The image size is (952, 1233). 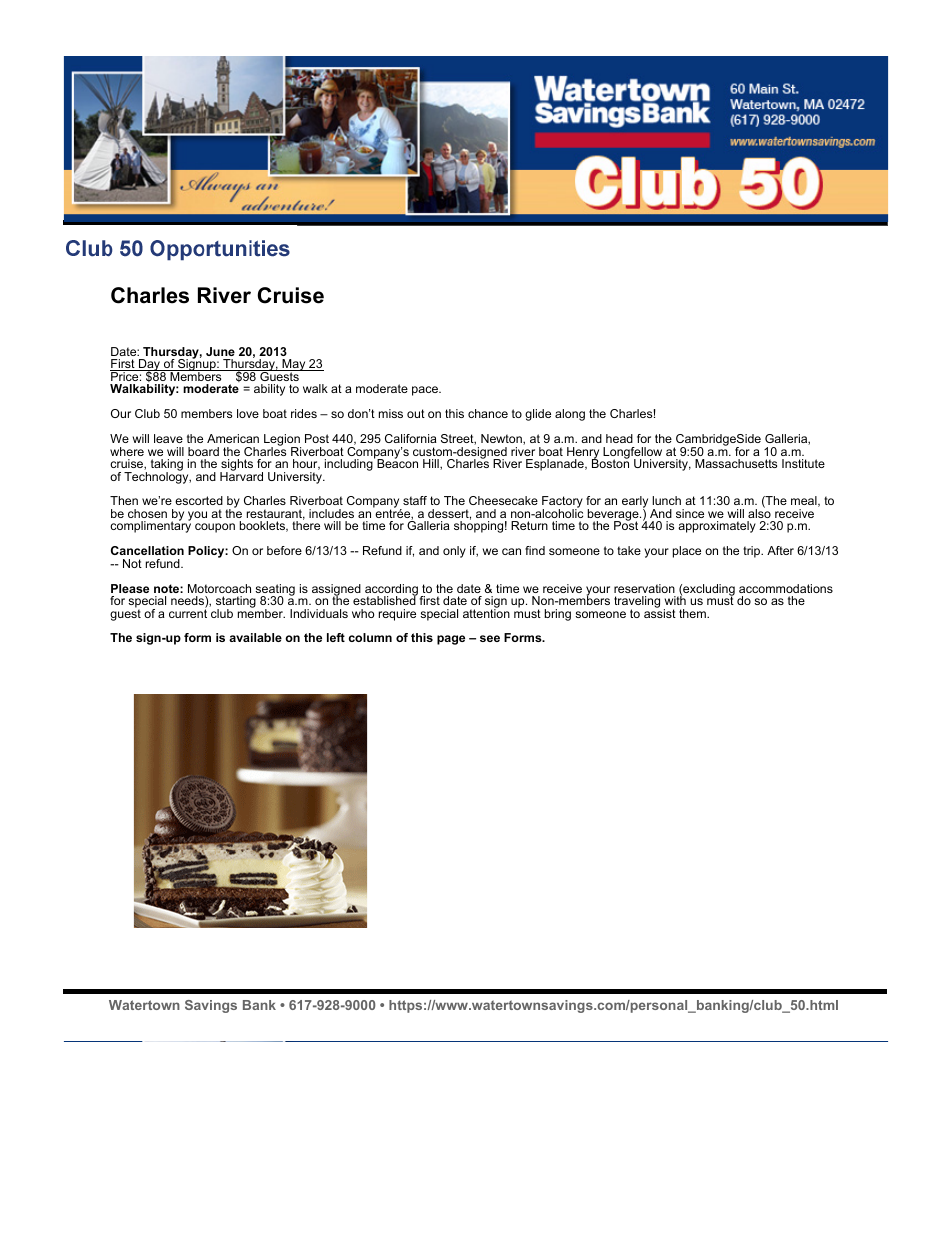 I want to click on Cheesecake, so click(x=503, y=500).
